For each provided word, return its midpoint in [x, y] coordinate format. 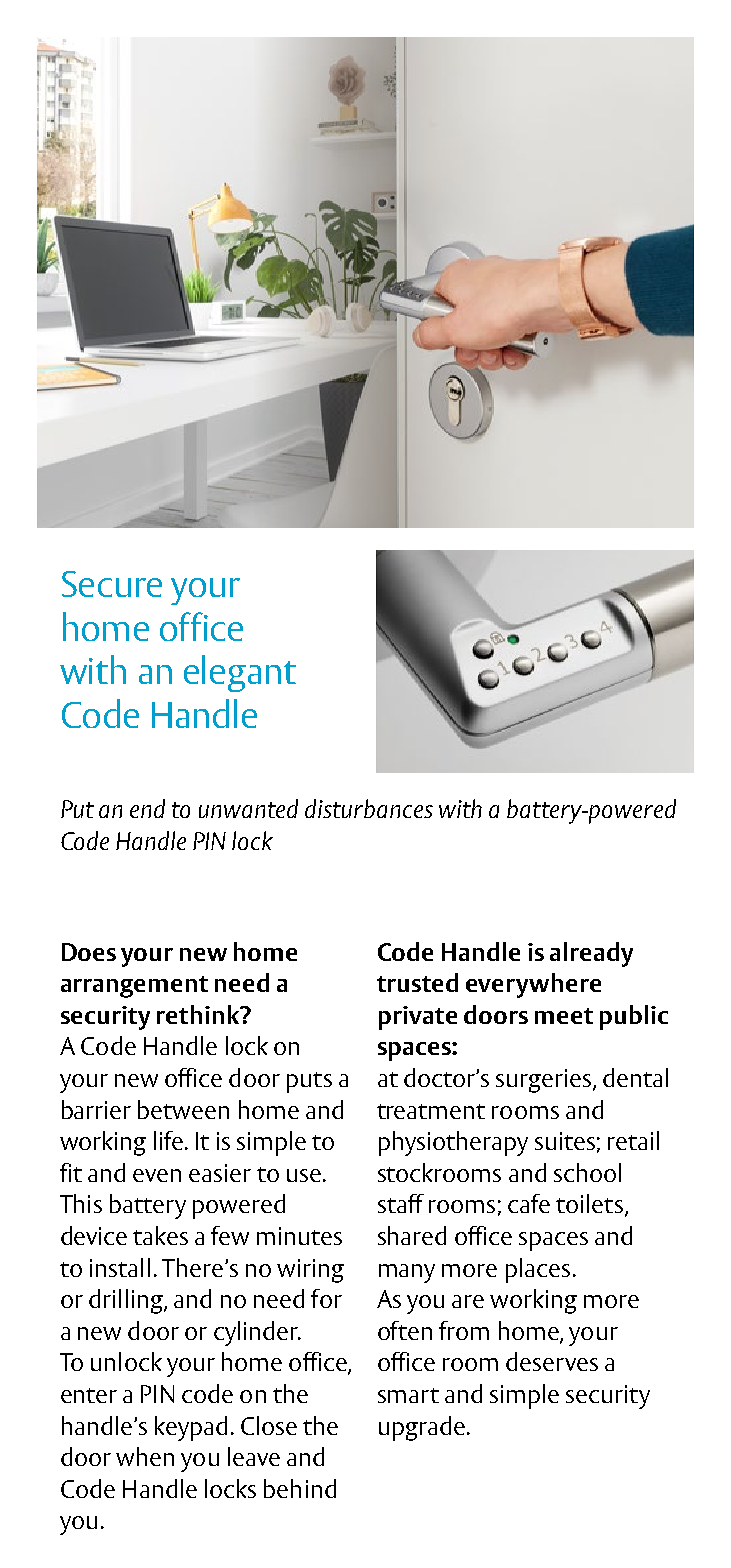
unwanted [248, 808]
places [538, 1270]
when [145, 1456]
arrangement [134, 987]
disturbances [369, 808]
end [147, 808]
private [418, 1018]
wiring [310, 1271]
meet [564, 1016]
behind [300, 1488]
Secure [112, 584]
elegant [240, 673]
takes [160, 1235]
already [591, 954]
